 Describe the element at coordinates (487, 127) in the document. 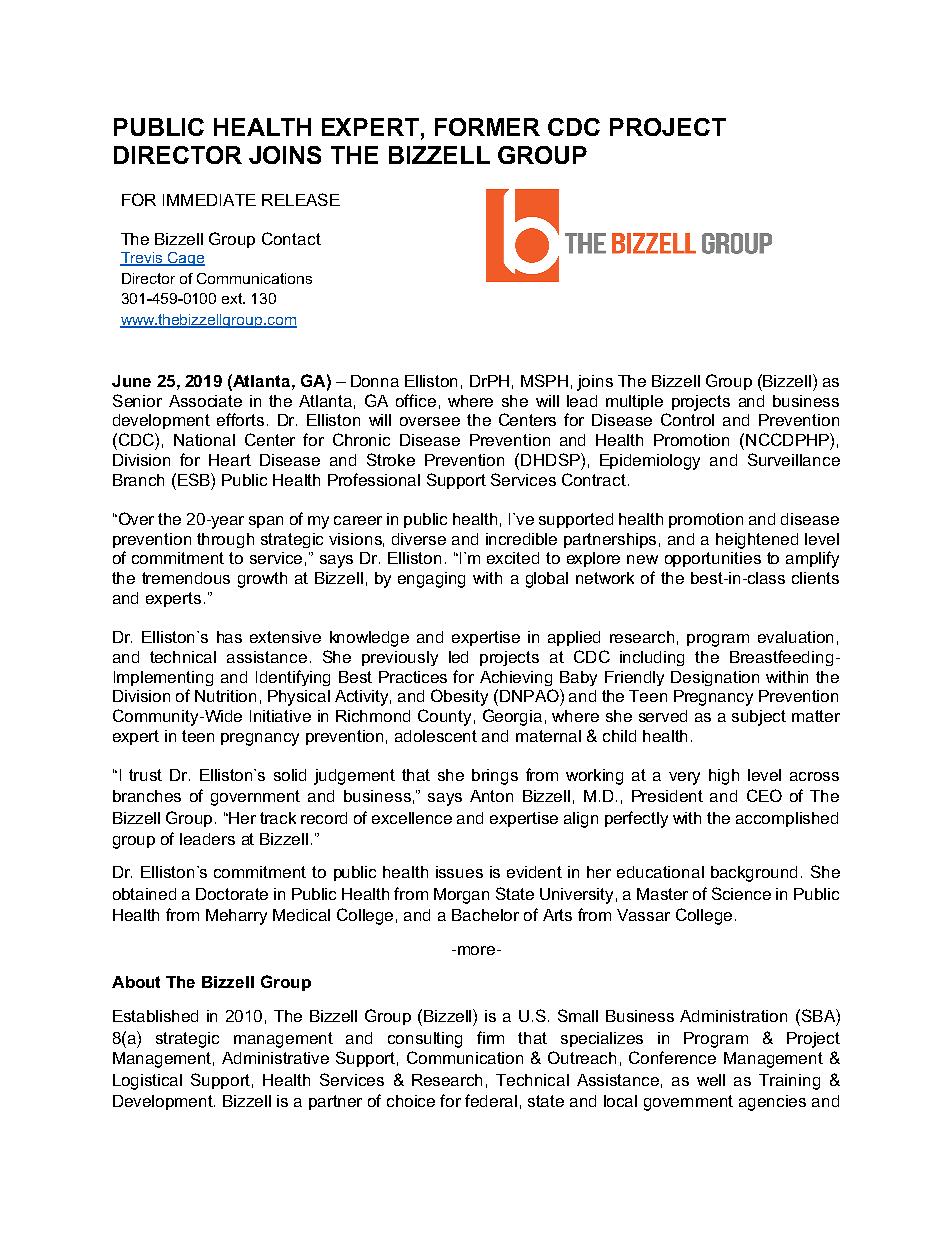

I see `FORMER` at that location.
